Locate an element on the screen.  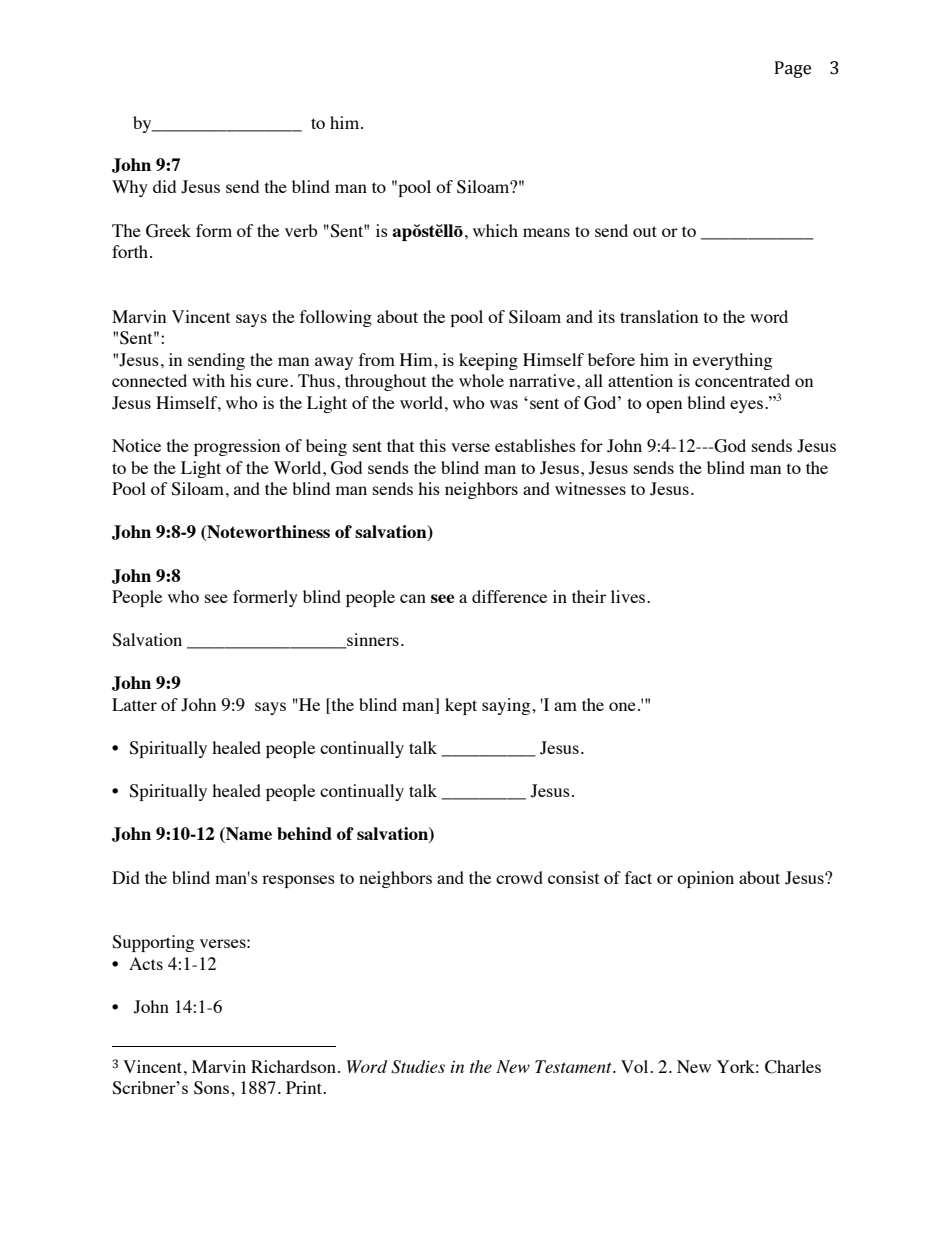
opinion is located at coordinates (705, 879).
